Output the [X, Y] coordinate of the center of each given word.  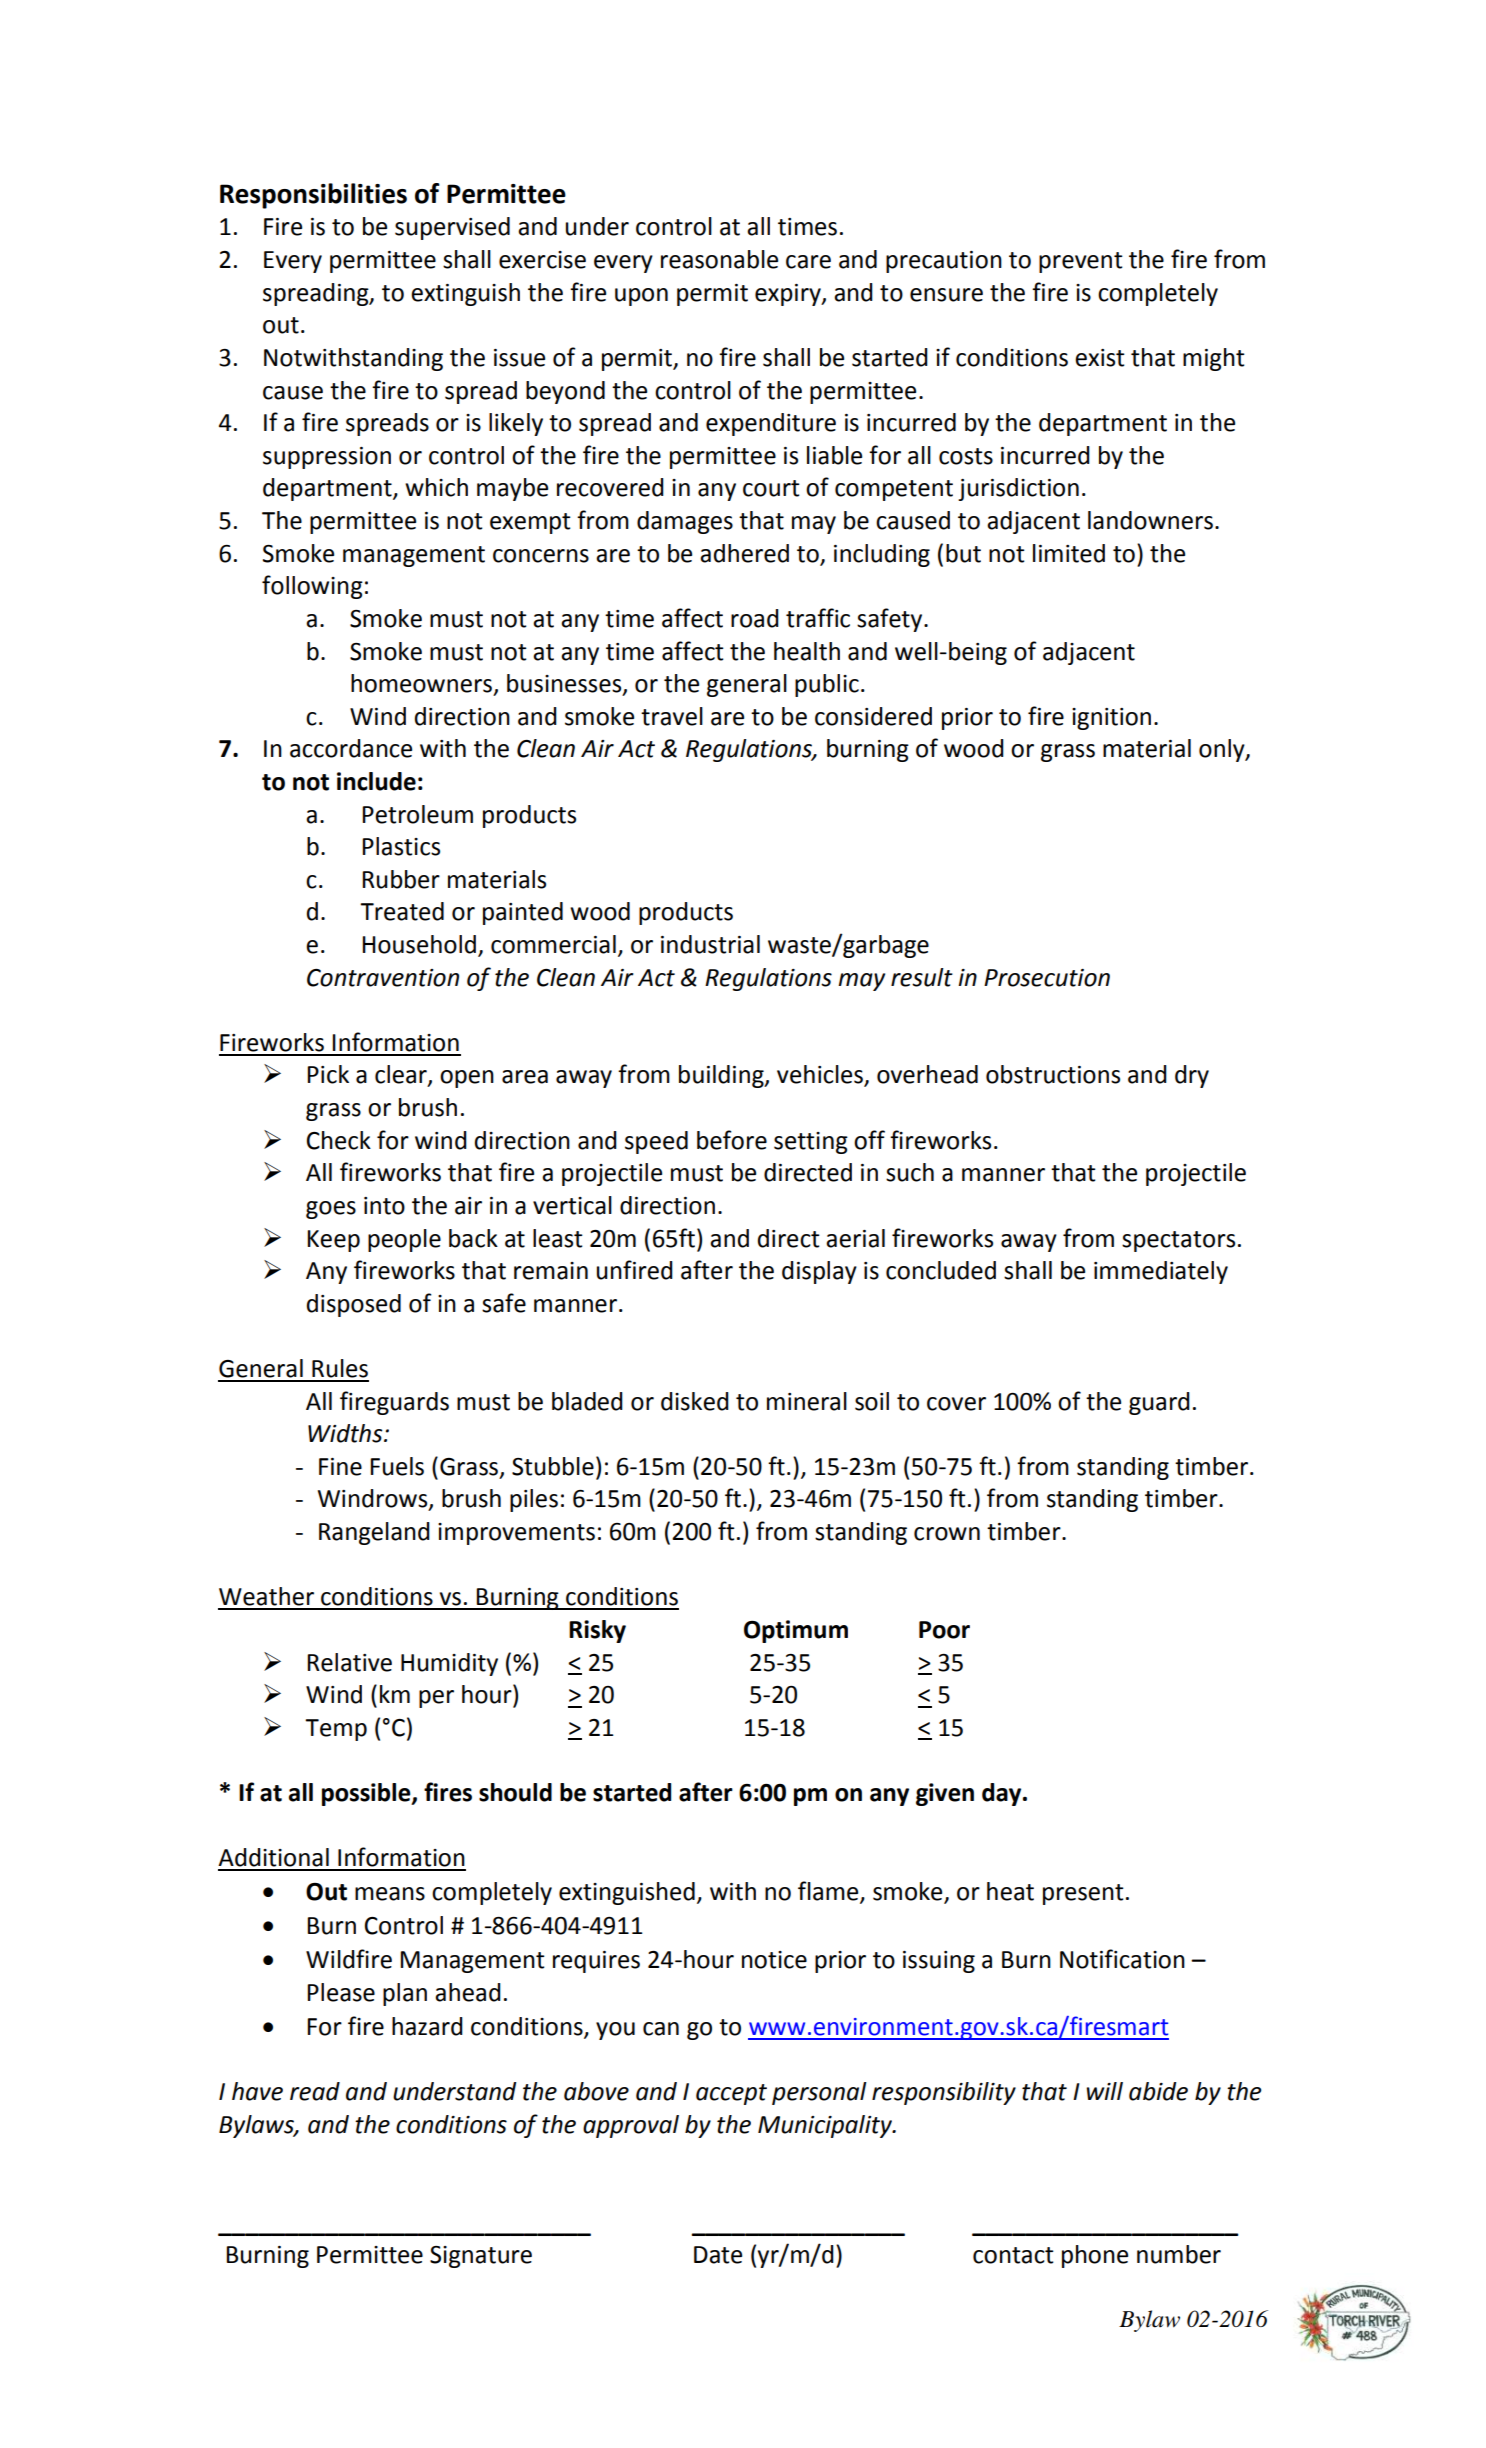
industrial [710, 944]
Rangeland [374, 1533]
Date [718, 2255]
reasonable [719, 259]
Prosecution [1047, 978]
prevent [1081, 262]
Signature [481, 2257]
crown [947, 1534]
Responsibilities [313, 196]
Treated [402, 911]
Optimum [796, 1631]
